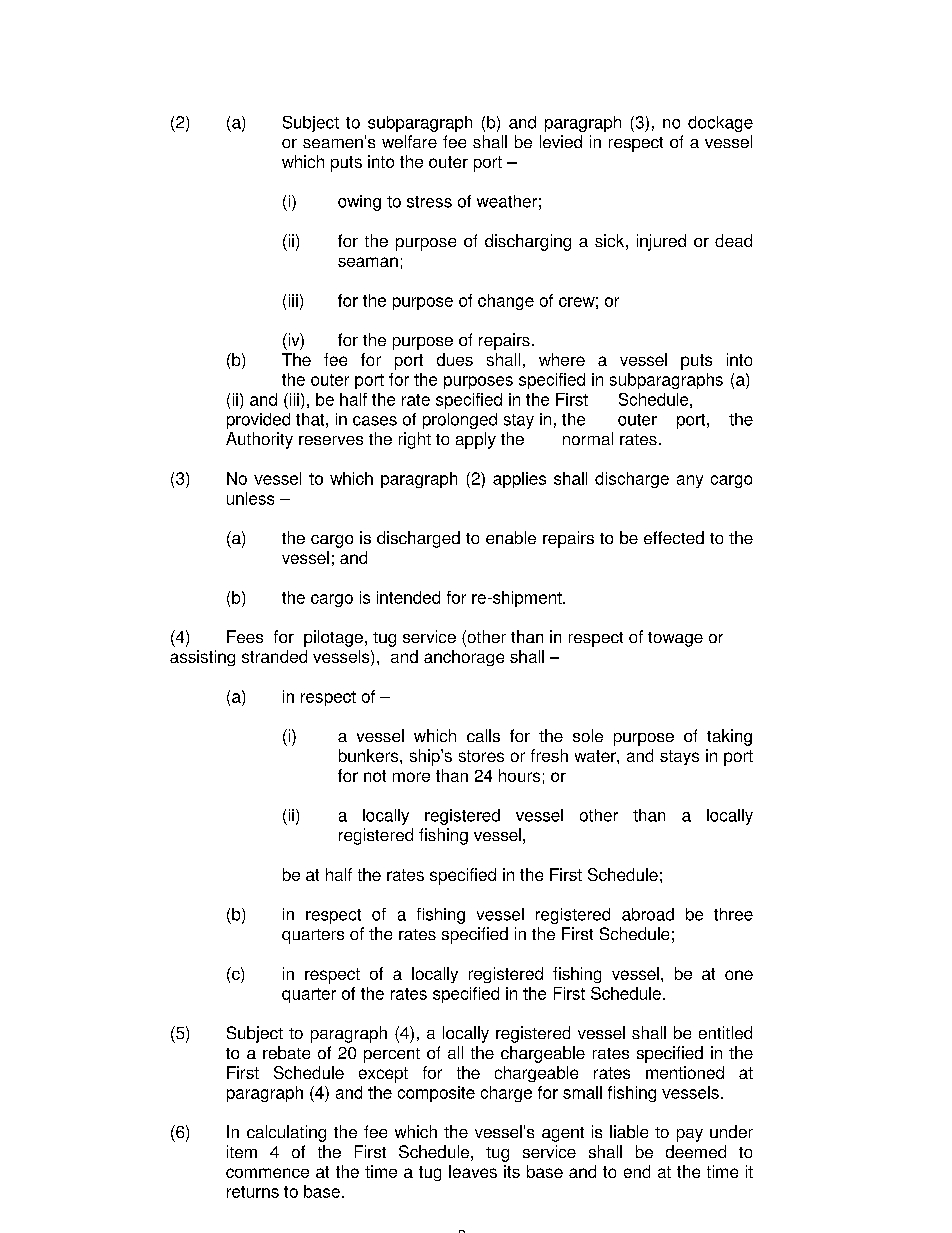 The width and height of the screenshot is (952, 1233). Describe the element at coordinates (661, 242) in the screenshot. I see `injured` at that location.
